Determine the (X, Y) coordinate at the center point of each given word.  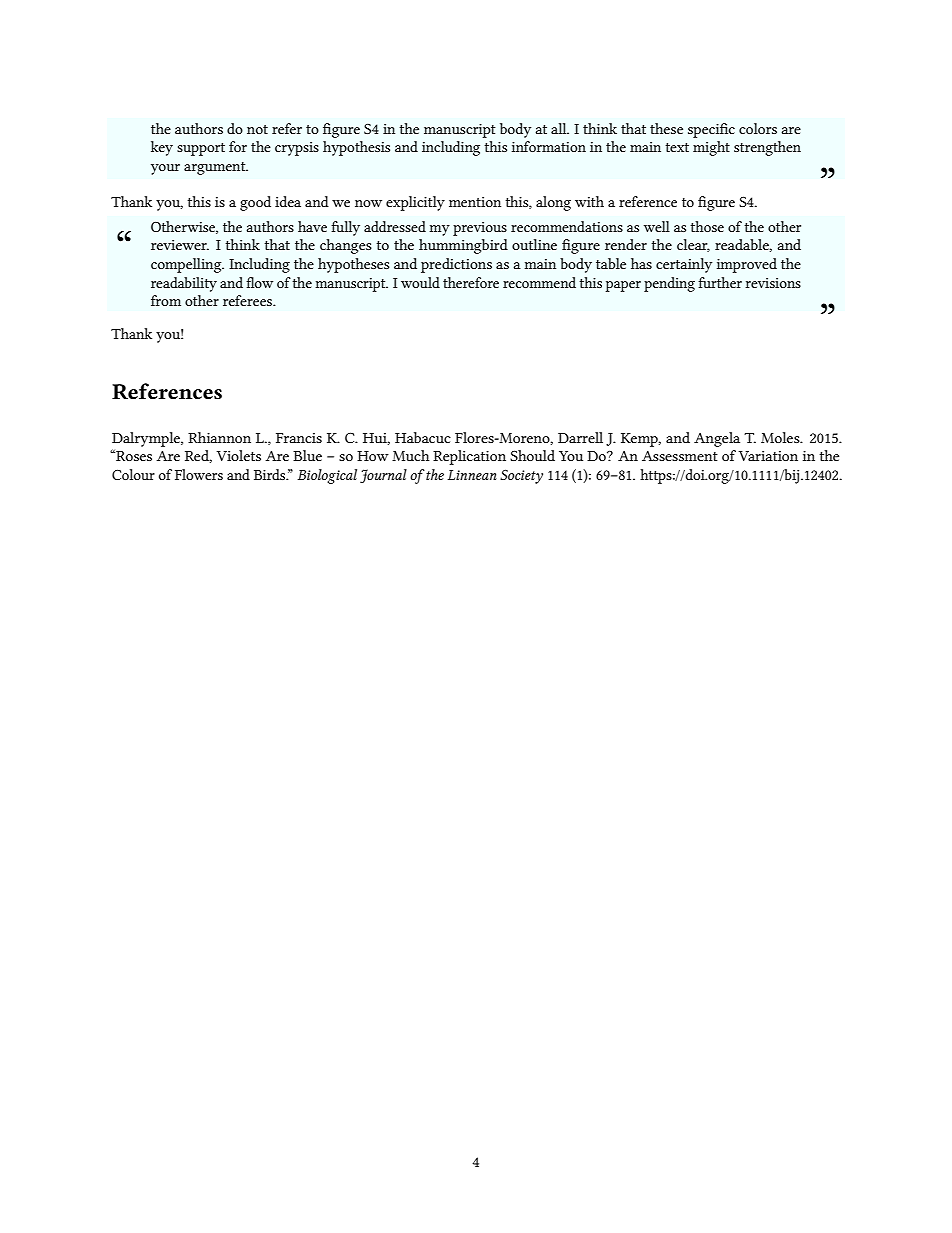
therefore (471, 282)
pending (669, 284)
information (549, 146)
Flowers (199, 474)
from (166, 300)
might (711, 148)
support (201, 149)
